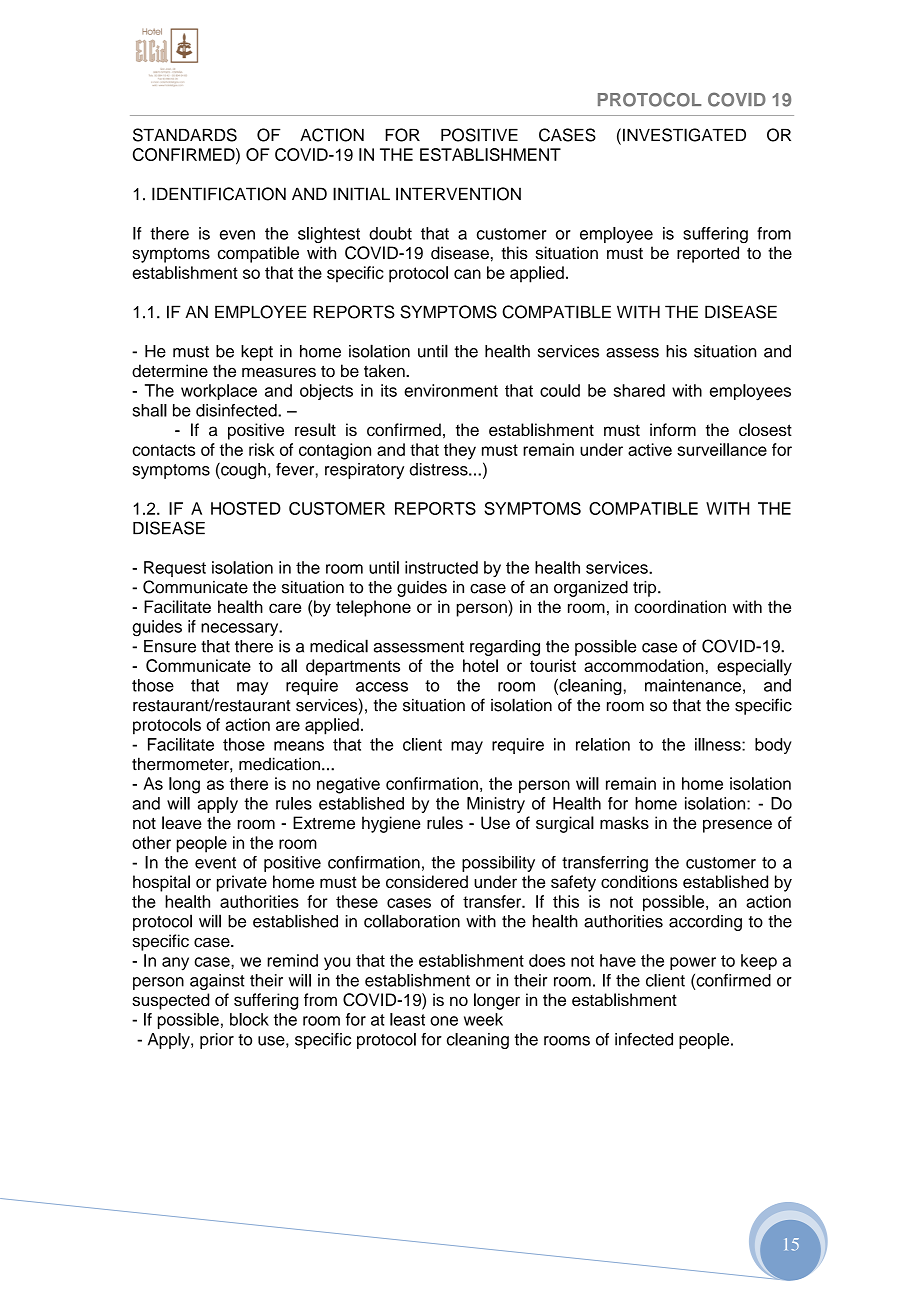 The height and width of the page is (1308, 924). What do you see at coordinates (249, 1019) in the page?
I see `block` at bounding box center [249, 1019].
